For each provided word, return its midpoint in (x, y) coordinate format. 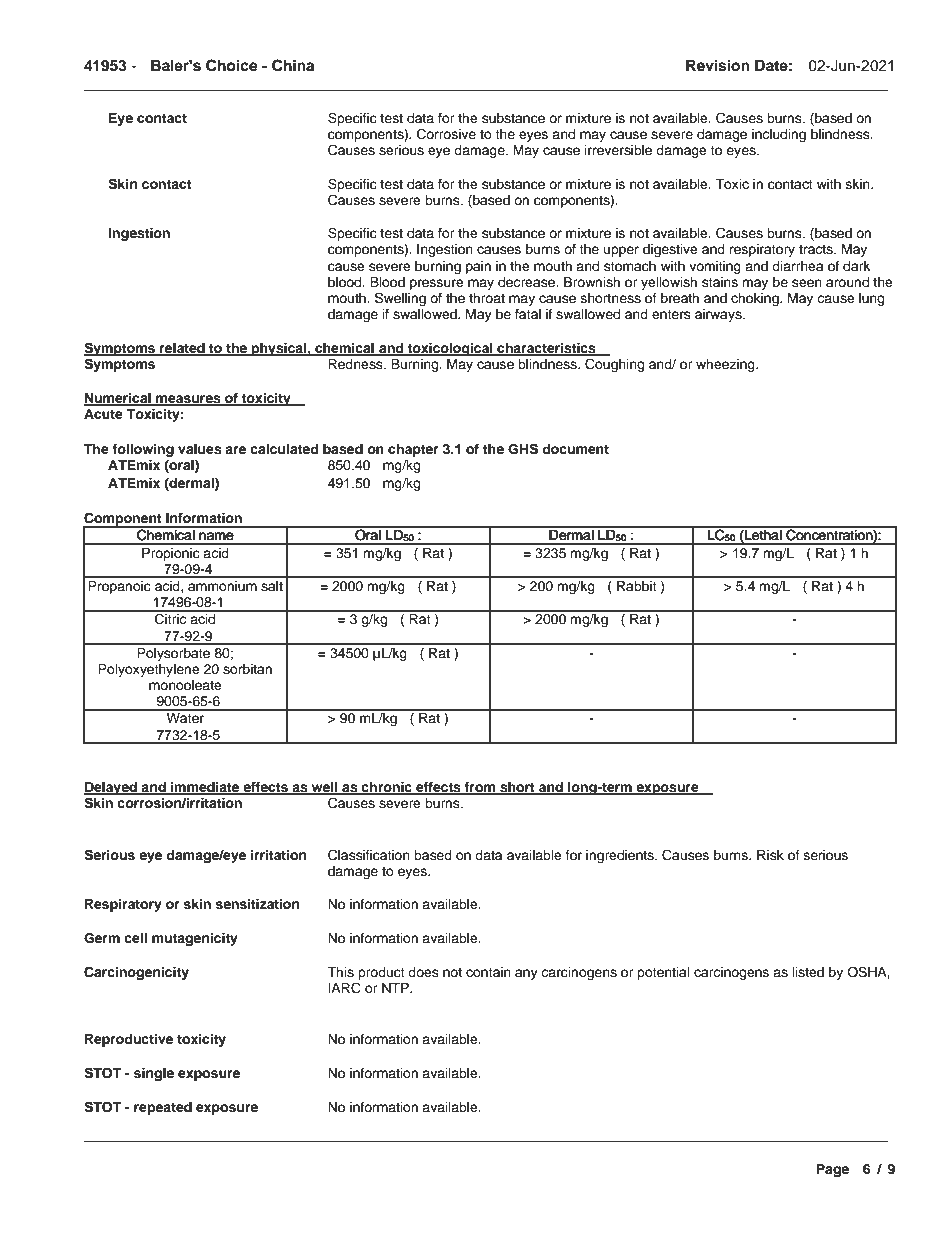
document (575, 449)
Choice (232, 65)
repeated (163, 1108)
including (779, 135)
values (200, 449)
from (480, 788)
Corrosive (446, 134)
